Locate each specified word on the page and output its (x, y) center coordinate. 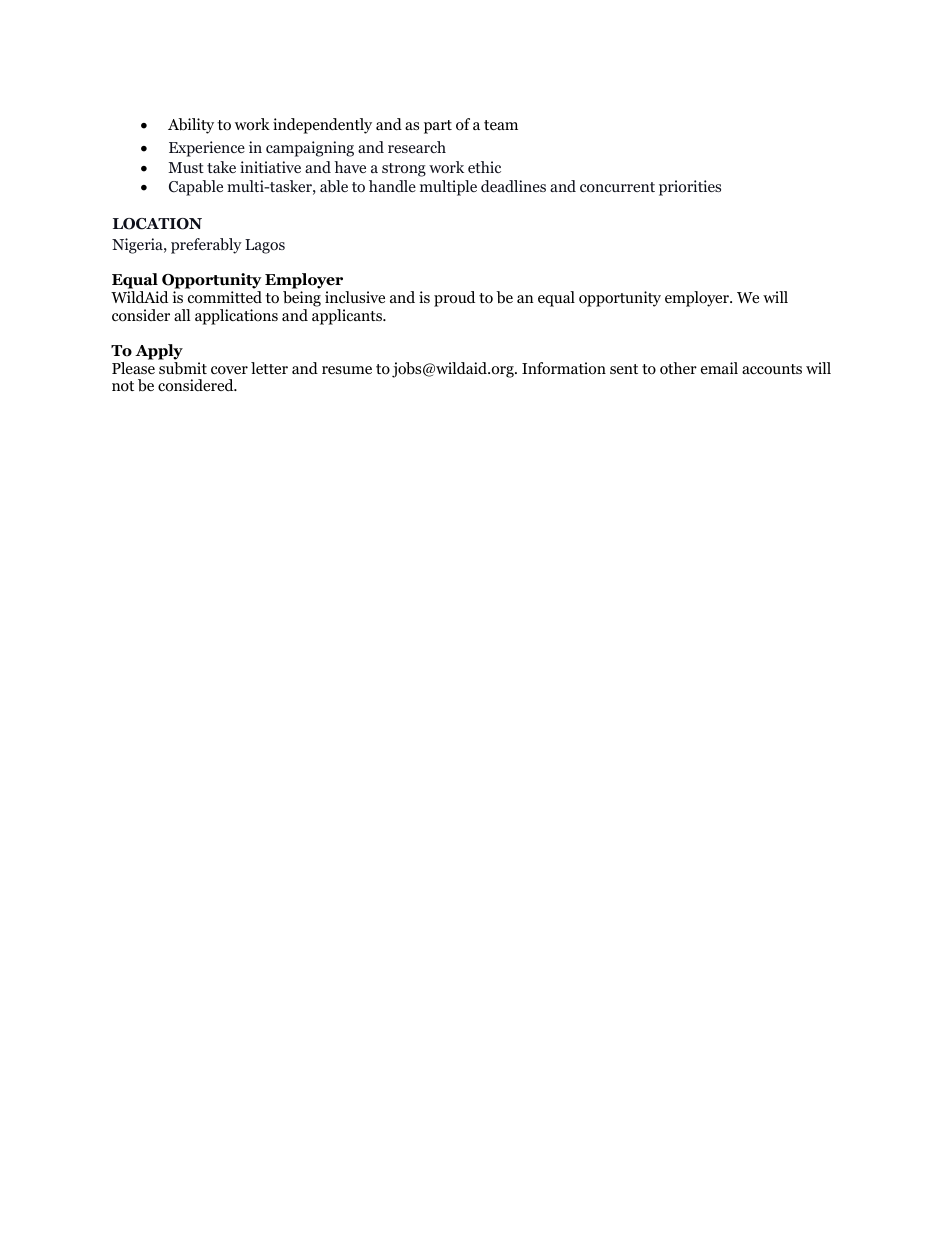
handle (392, 186)
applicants (348, 317)
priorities (690, 188)
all (182, 315)
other (678, 368)
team (501, 125)
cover (229, 370)
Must (186, 167)
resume (347, 370)
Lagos (265, 246)
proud (454, 299)
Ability (191, 126)
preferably (206, 246)
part (438, 127)
